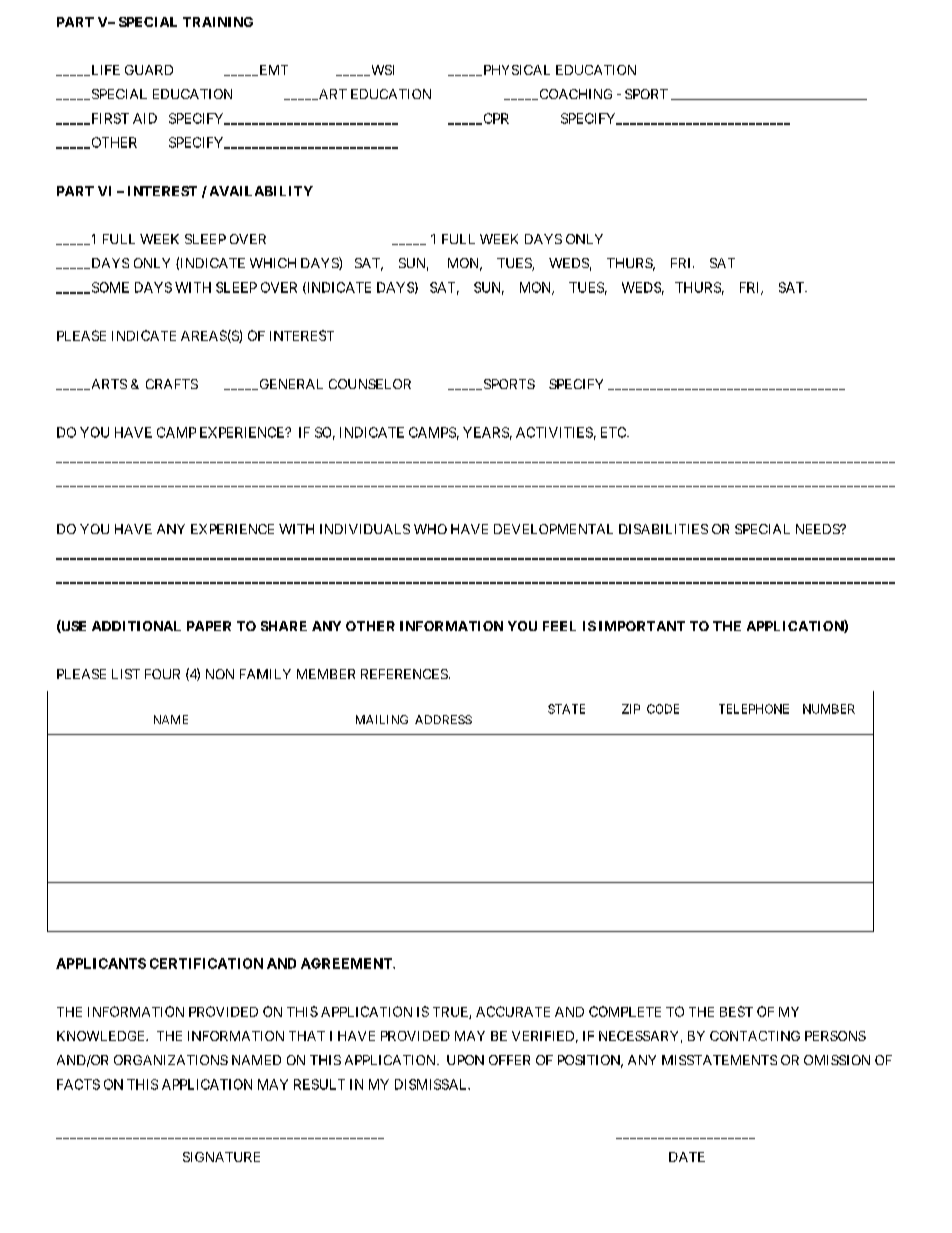 The height and width of the page is (1233, 952). I want to click on GUARD, so click(149, 70).
